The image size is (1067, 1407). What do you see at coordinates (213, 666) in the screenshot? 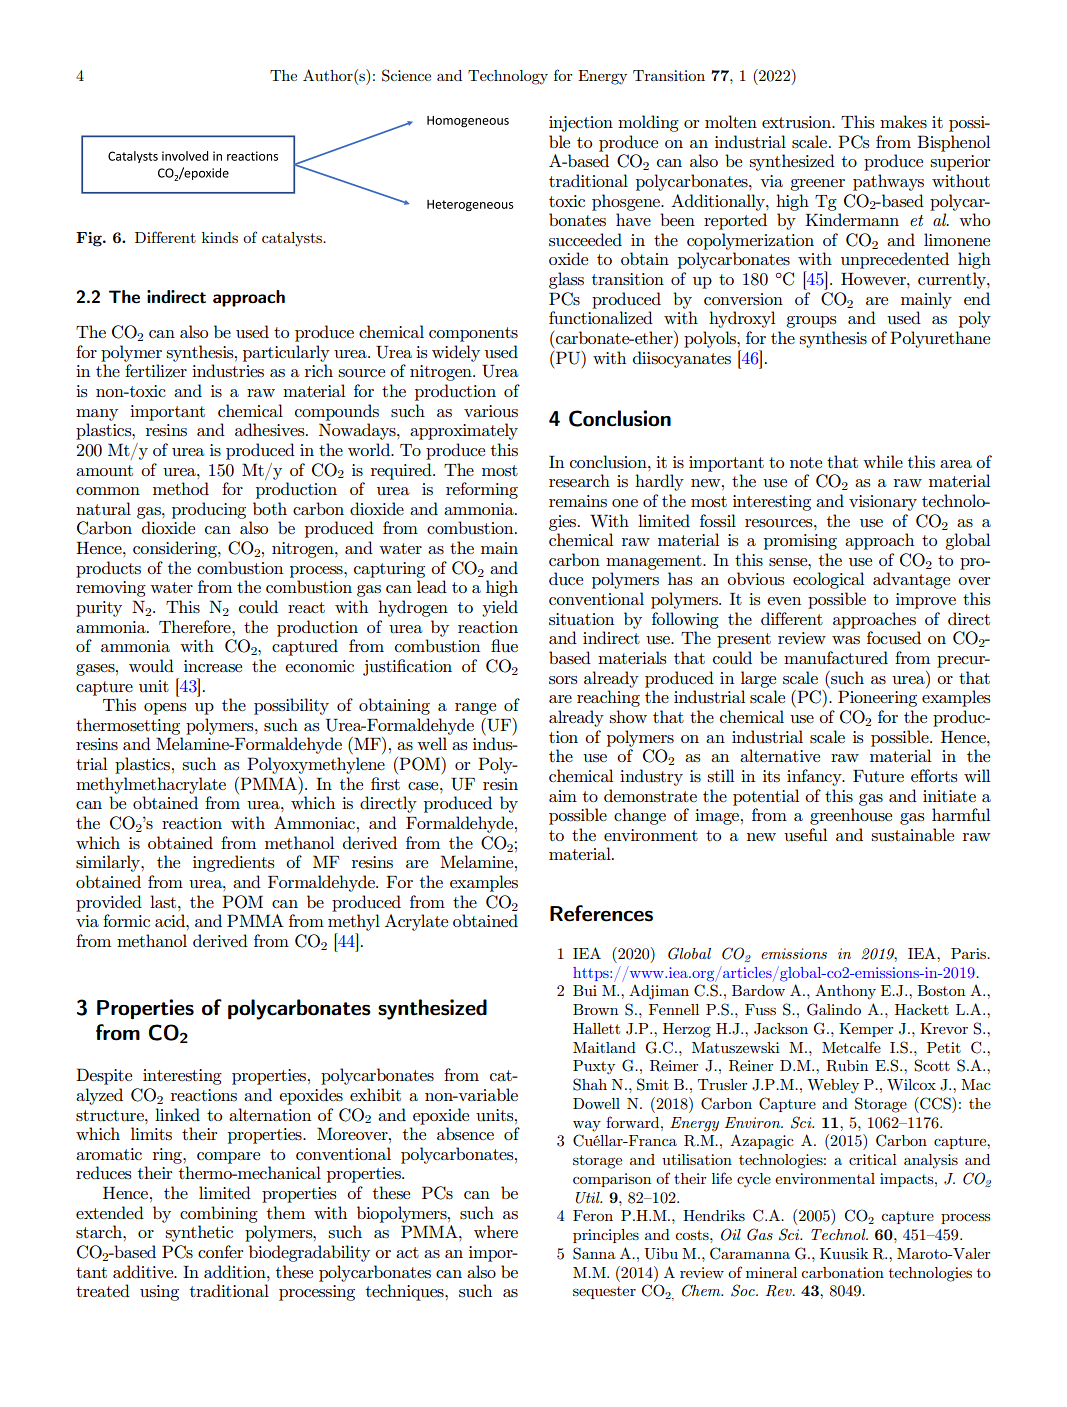
I see `increase` at bounding box center [213, 666].
